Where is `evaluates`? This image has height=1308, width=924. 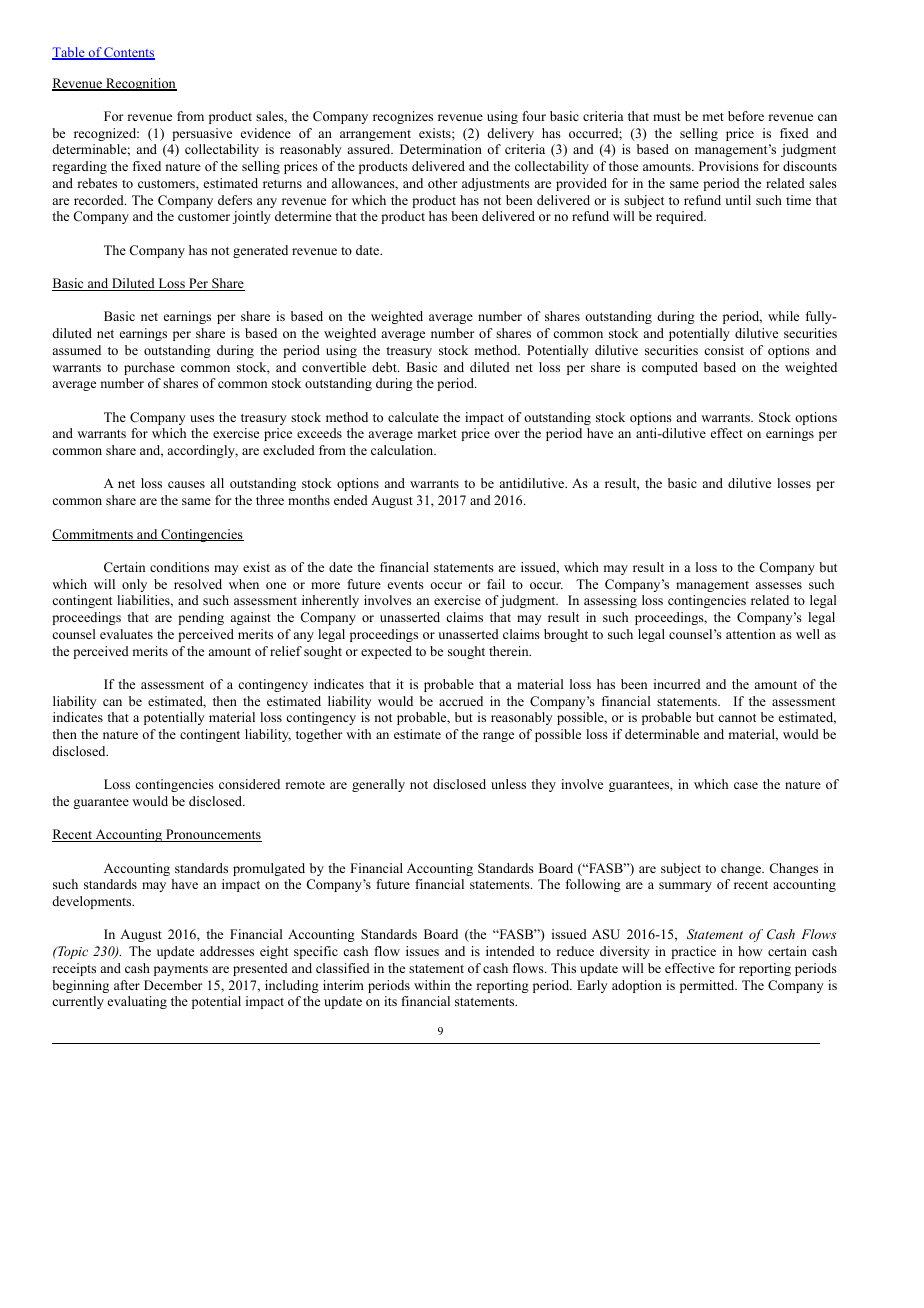
evaluates is located at coordinates (126, 634).
